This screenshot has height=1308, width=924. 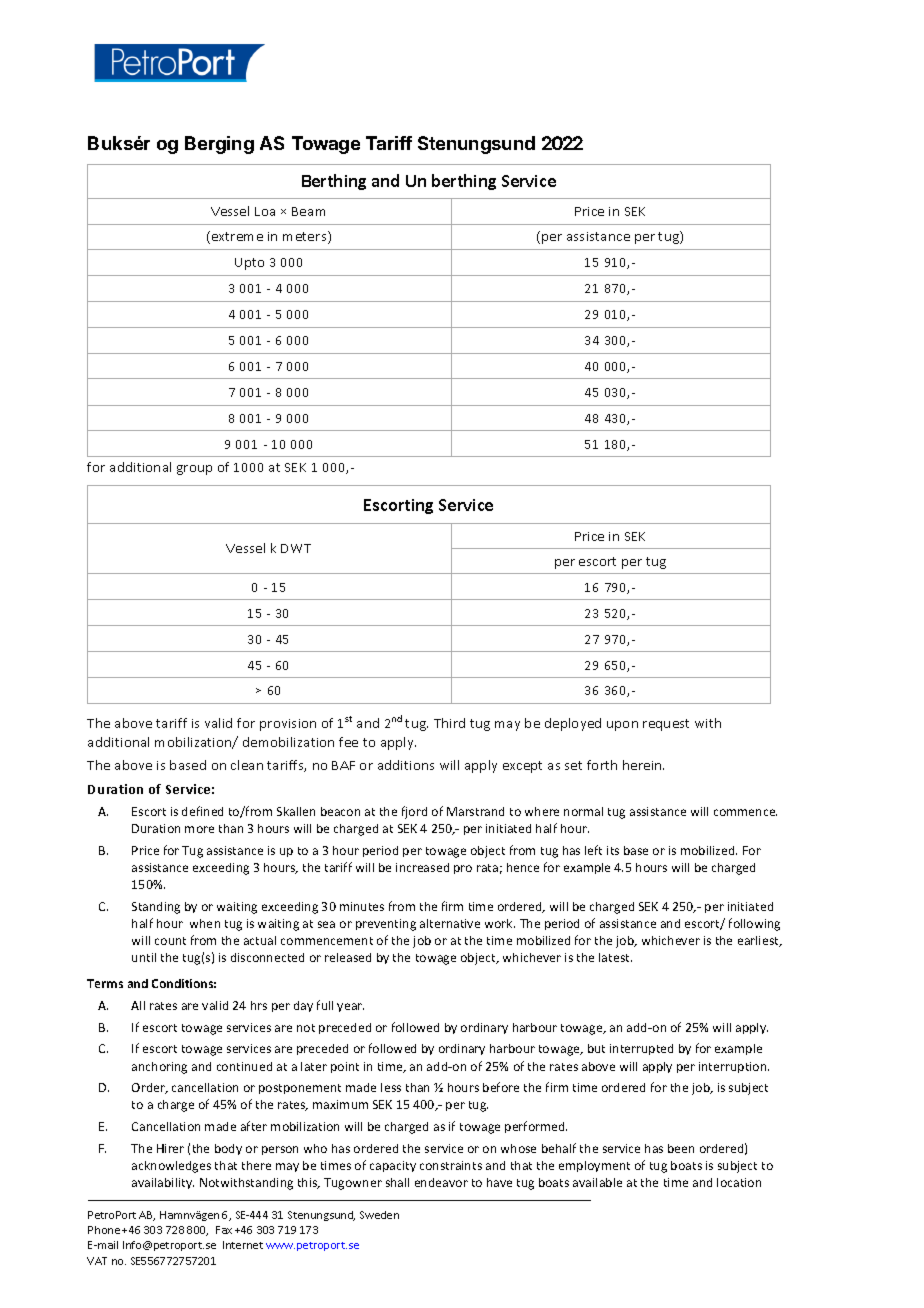 I want to click on alternative, so click(x=450, y=923).
